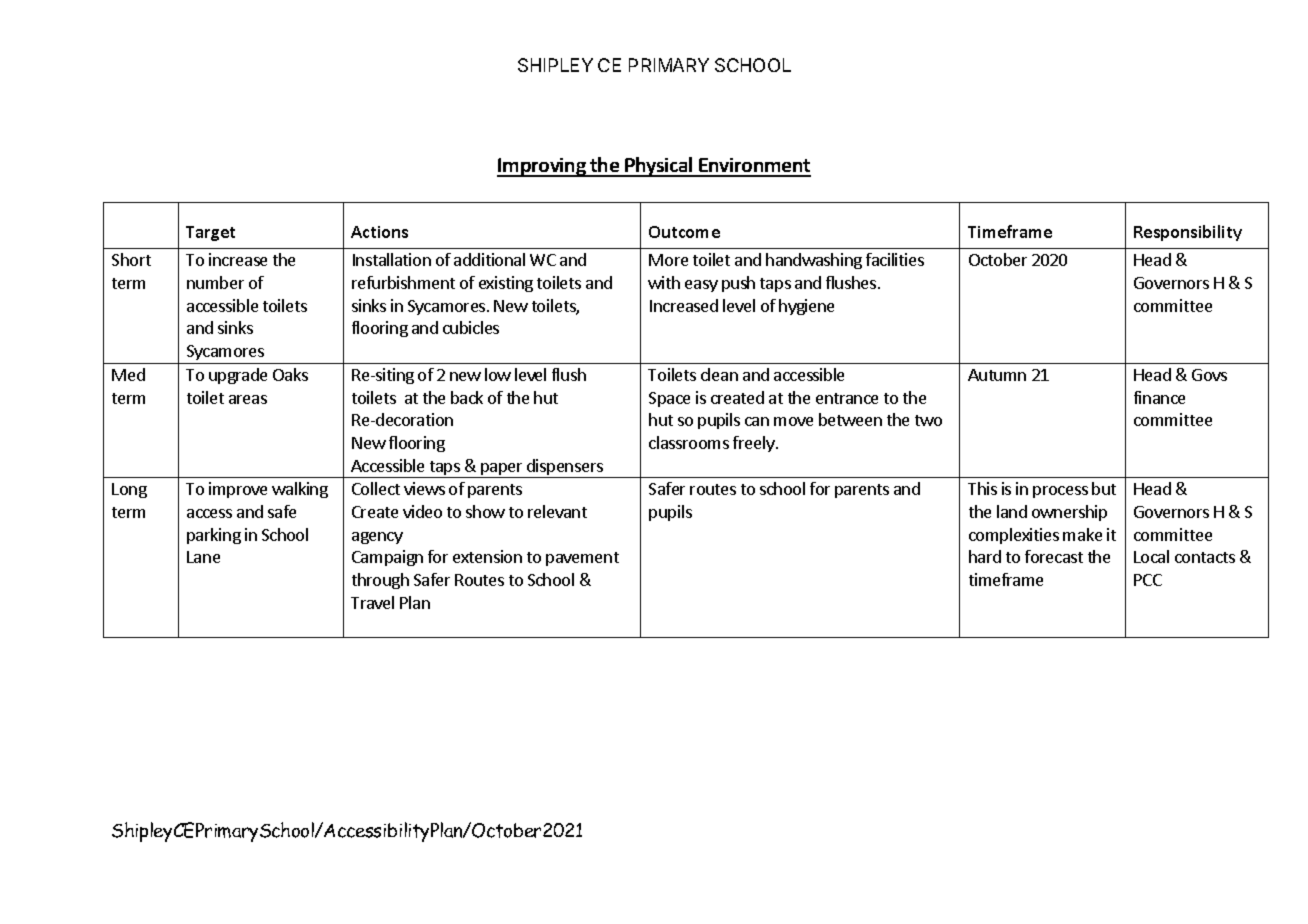  I want to click on through, so click(380, 581).
